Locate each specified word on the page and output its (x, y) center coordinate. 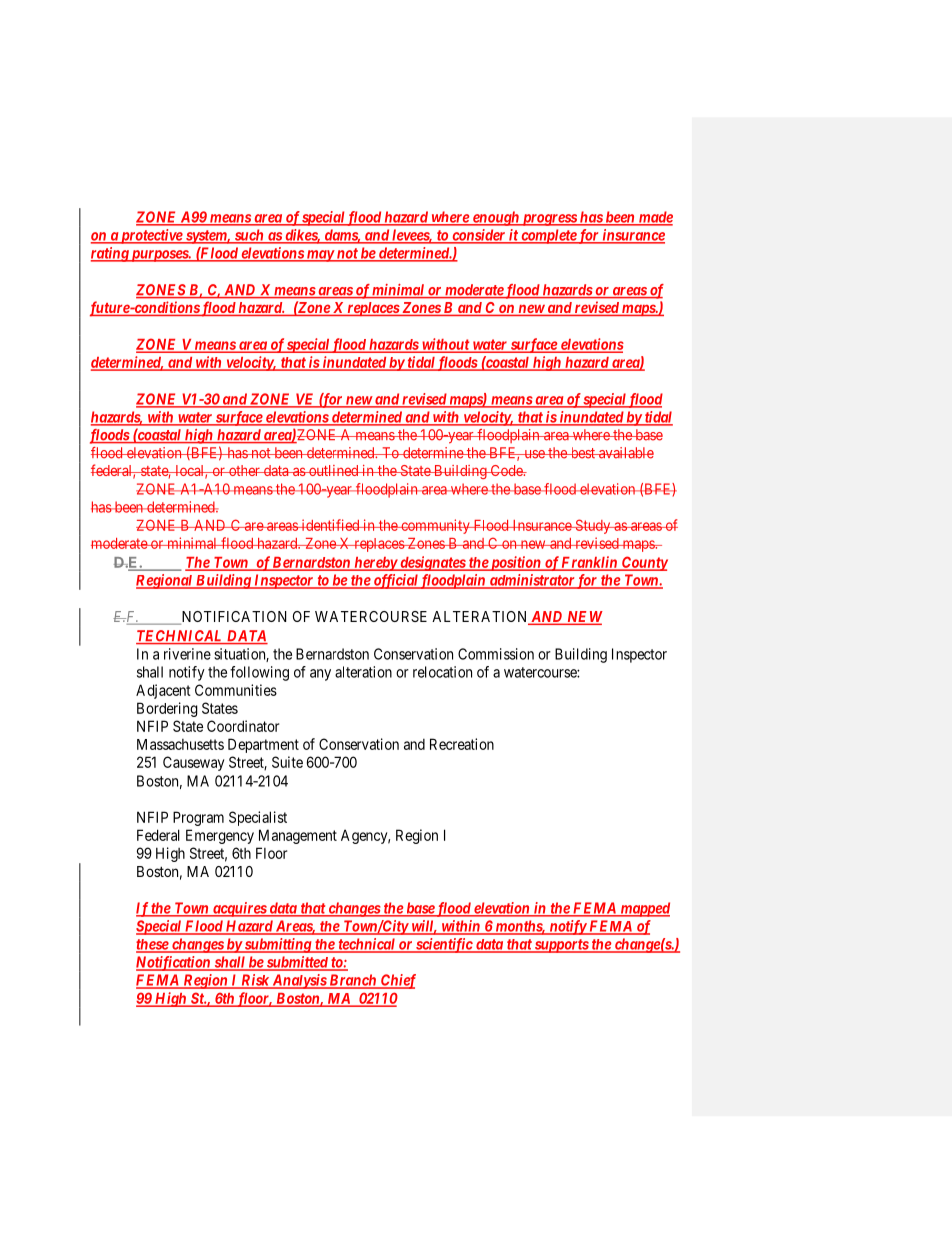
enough (495, 218)
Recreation (462, 744)
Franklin (589, 563)
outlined (334, 470)
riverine (187, 654)
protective (151, 236)
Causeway (193, 763)
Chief (397, 981)
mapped (644, 909)
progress (549, 220)
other (244, 470)
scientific (444, 945)
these (153, 945)
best (582, 453)
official (395, 581)
